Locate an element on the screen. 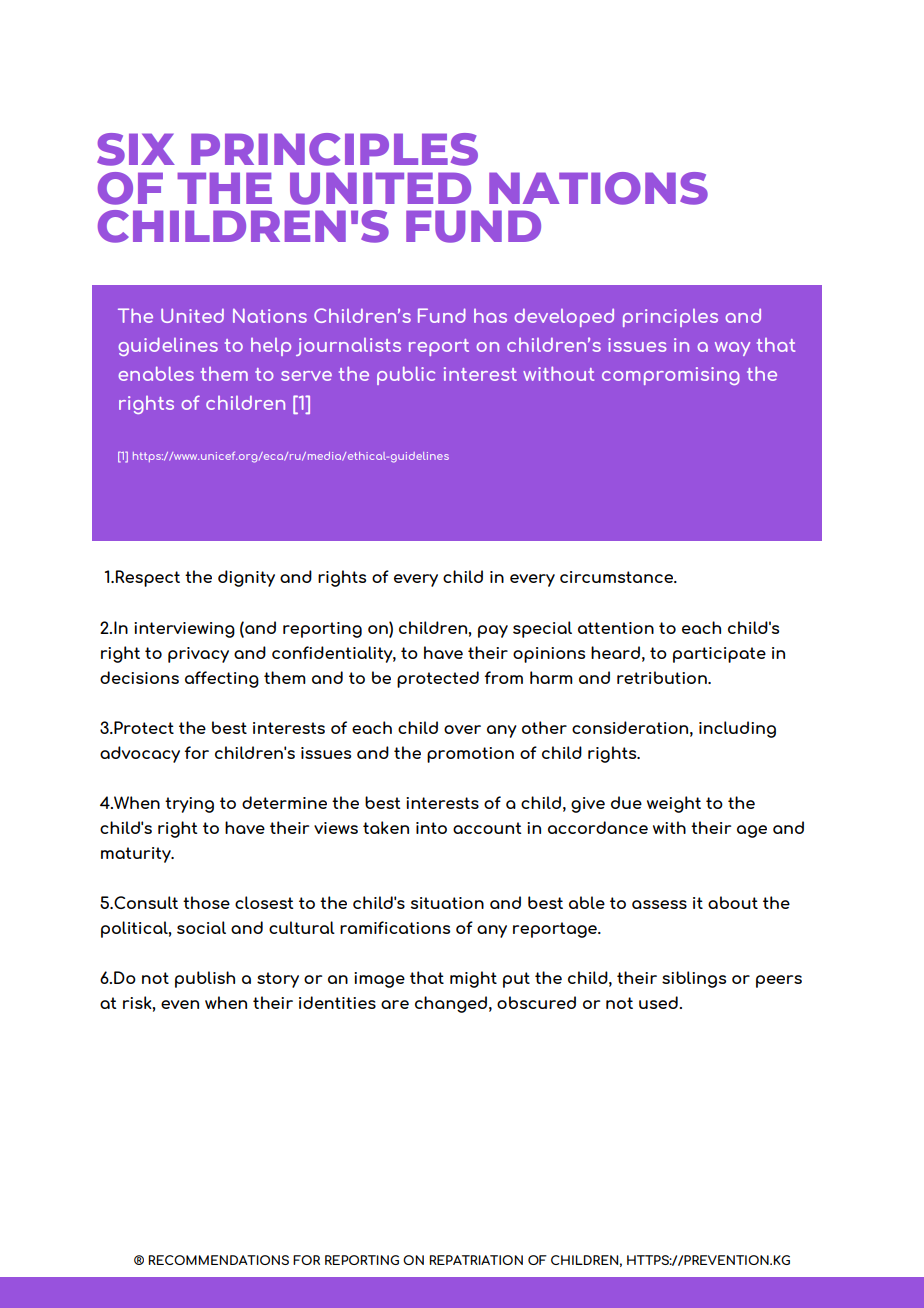 Image resolution: width=924 pixels, height=1308 pixels. RECOMMENDATIONS is located at coordinates (218, 1260).
